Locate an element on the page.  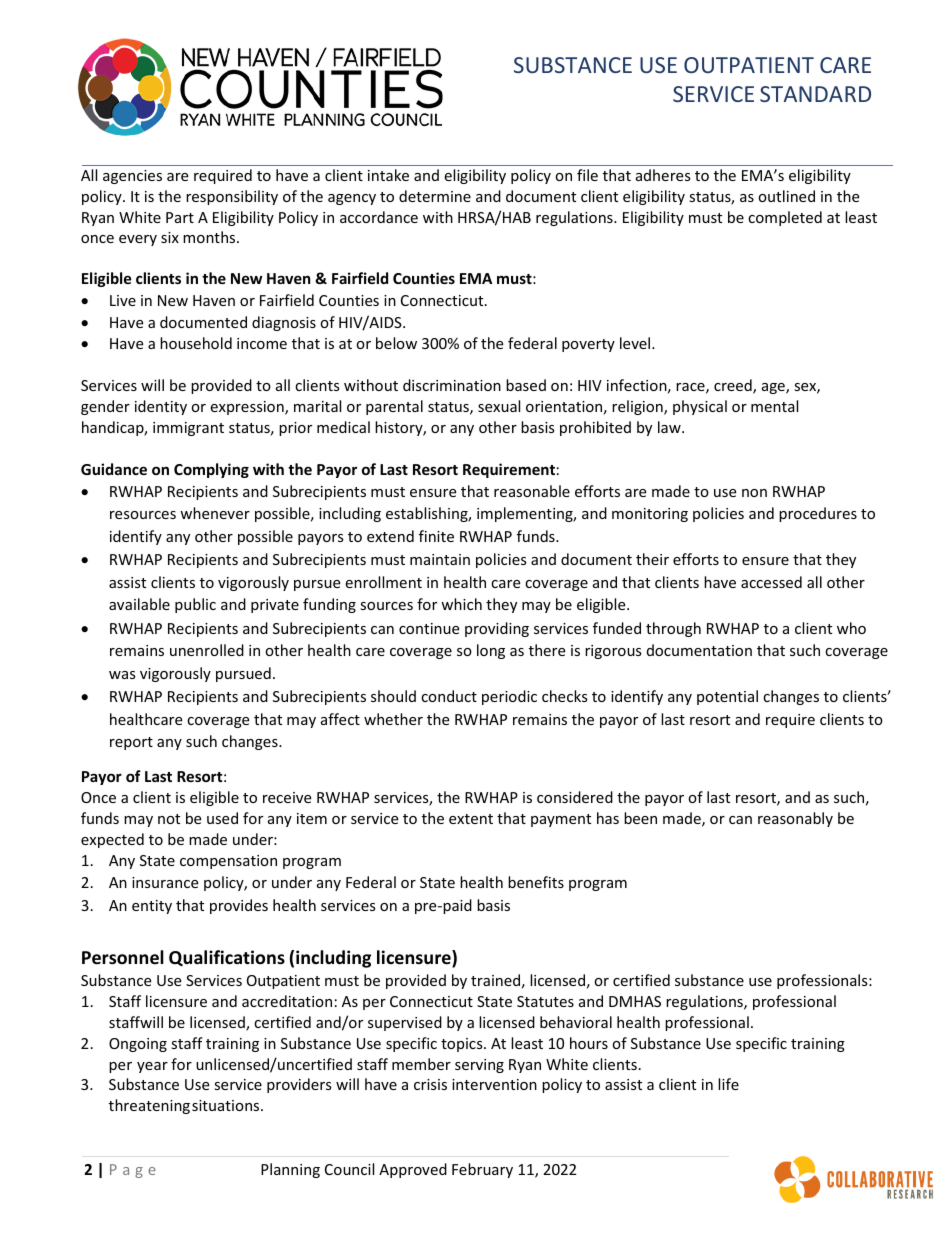
agencies is located at coordinates (132, 177).
